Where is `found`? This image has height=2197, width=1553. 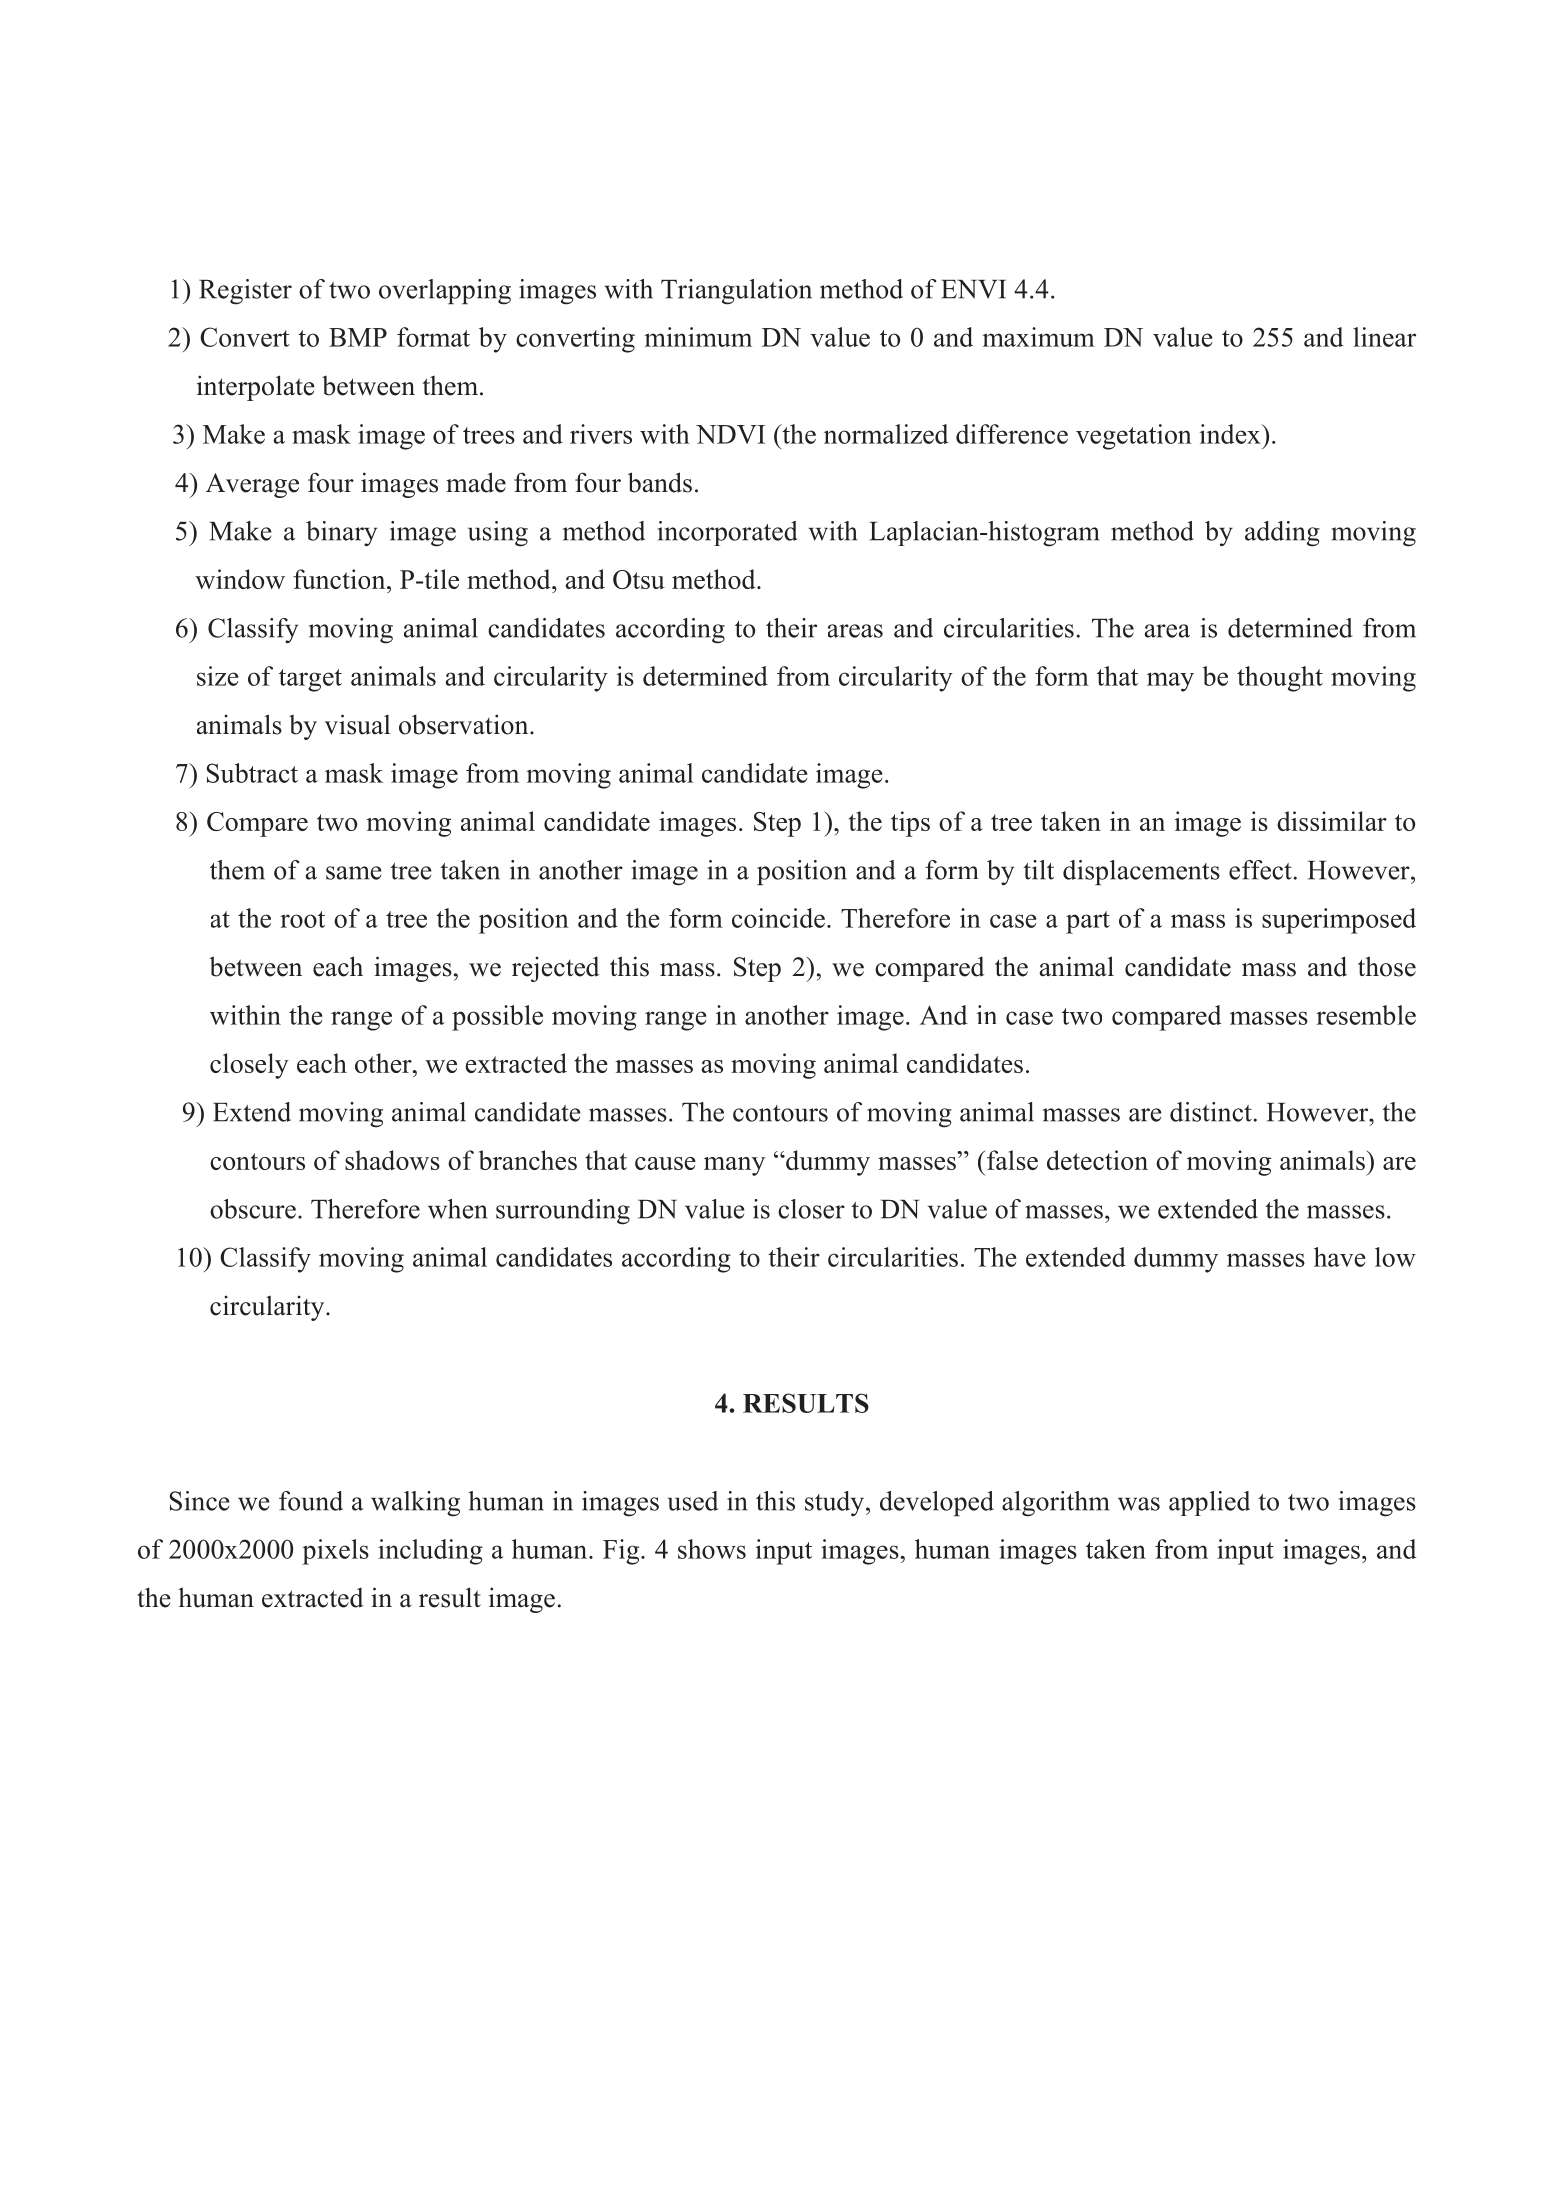 found is located at coordinates (311, 1501).
